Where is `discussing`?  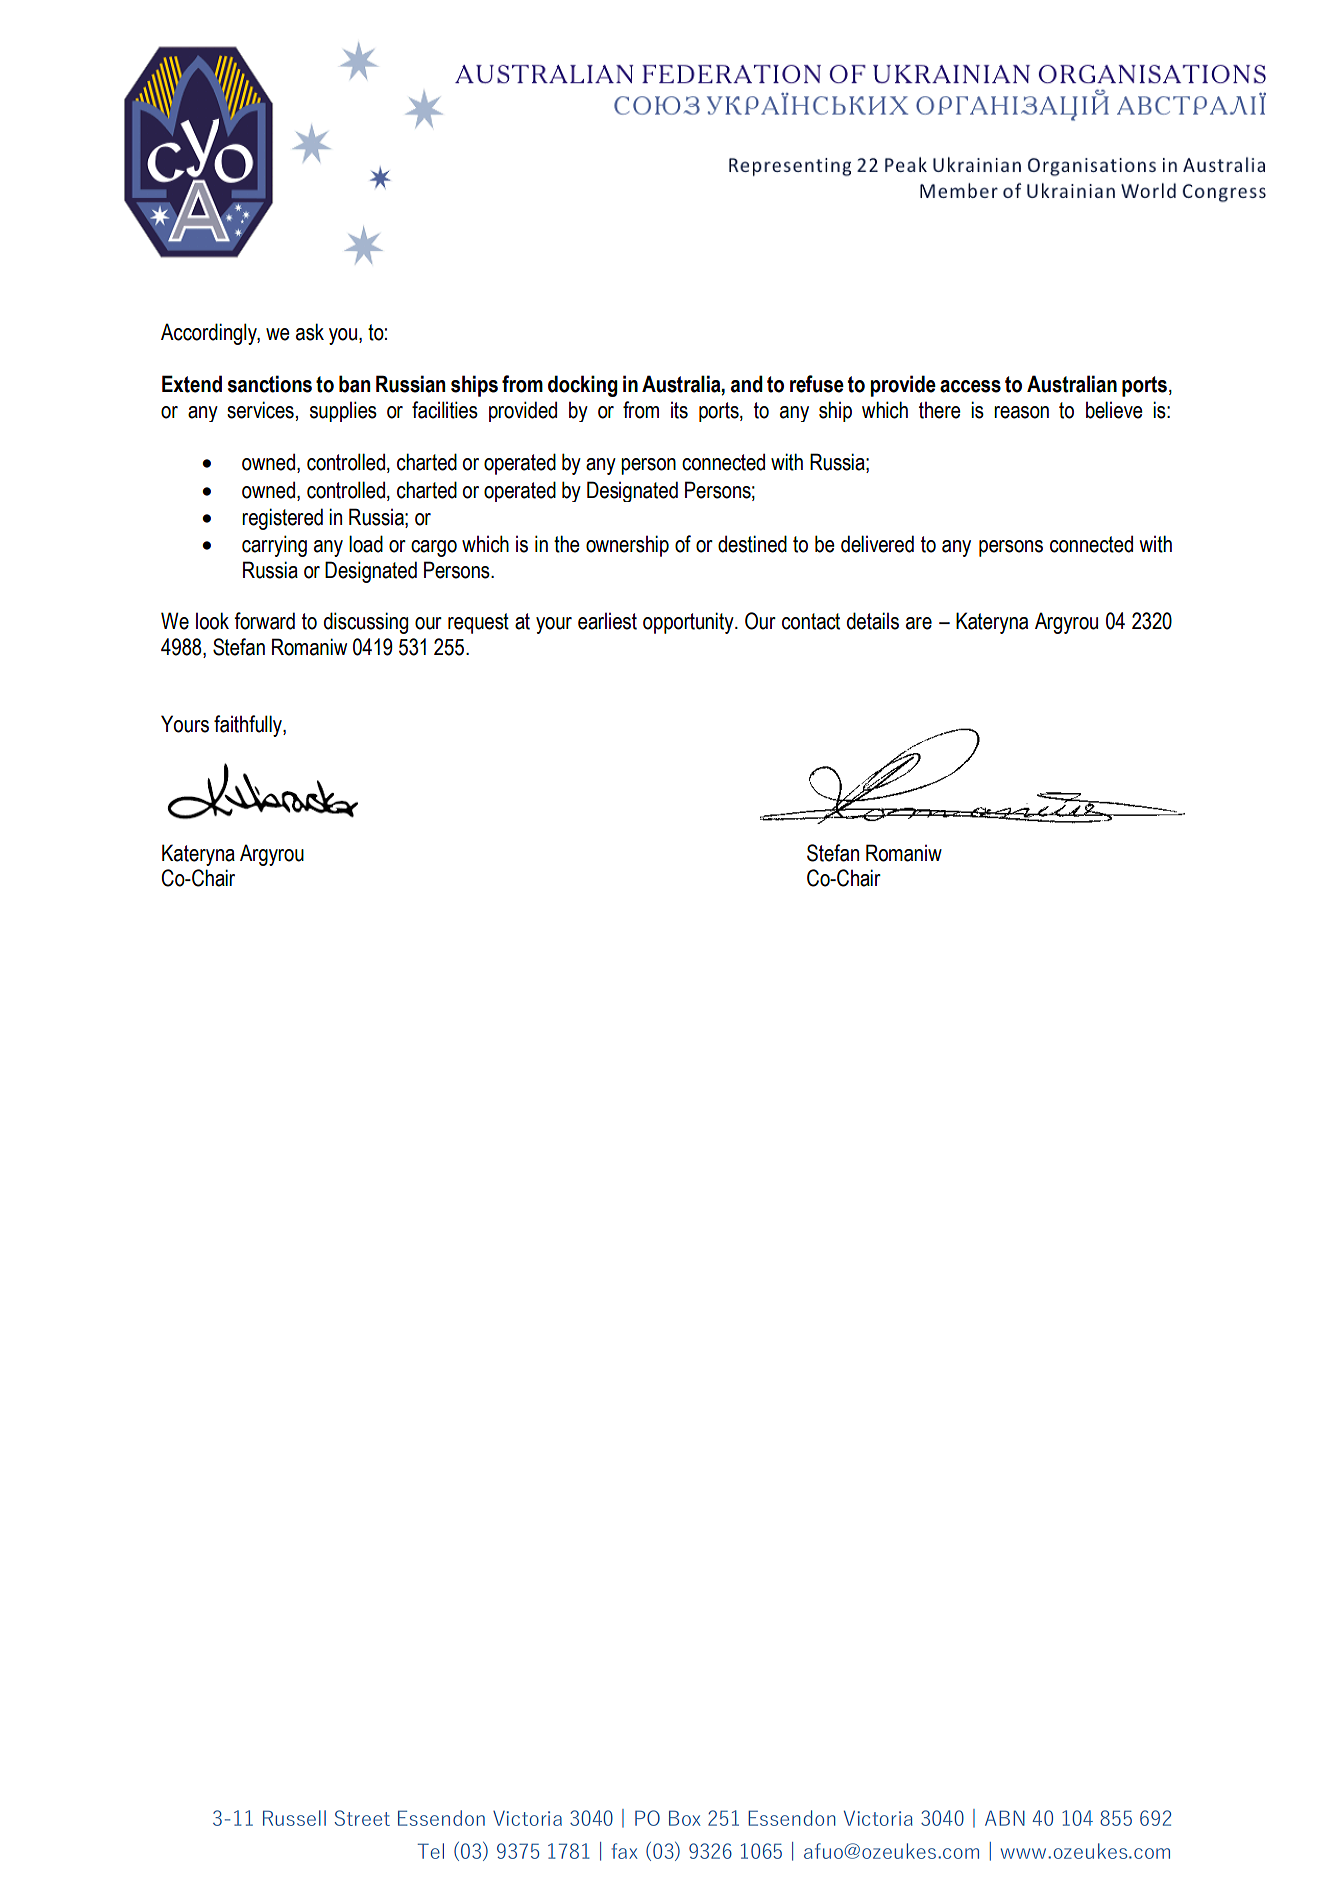 discussing is located at coordinates (366, 623).
